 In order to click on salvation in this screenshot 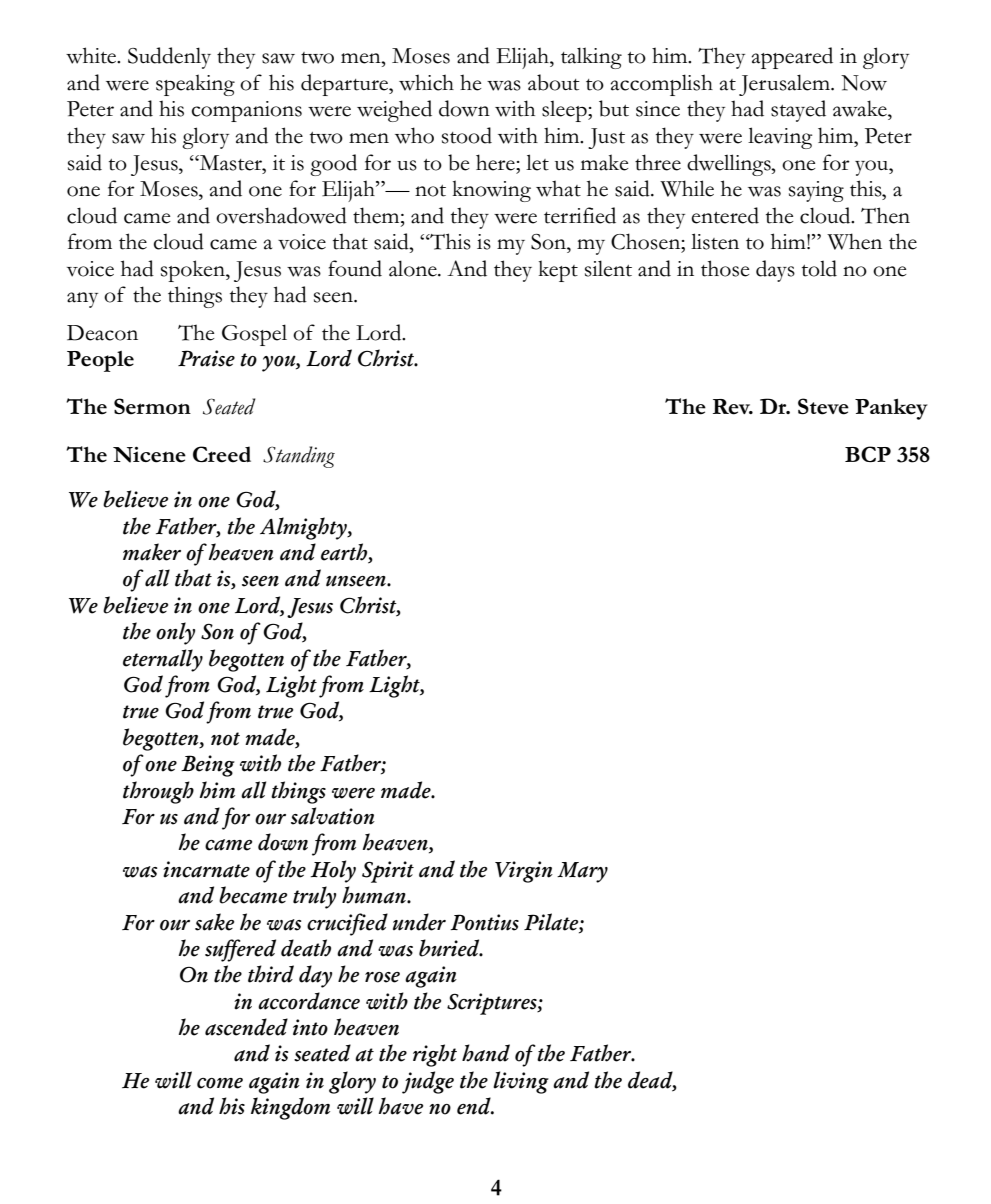, I will do `click(333, 816)`.
